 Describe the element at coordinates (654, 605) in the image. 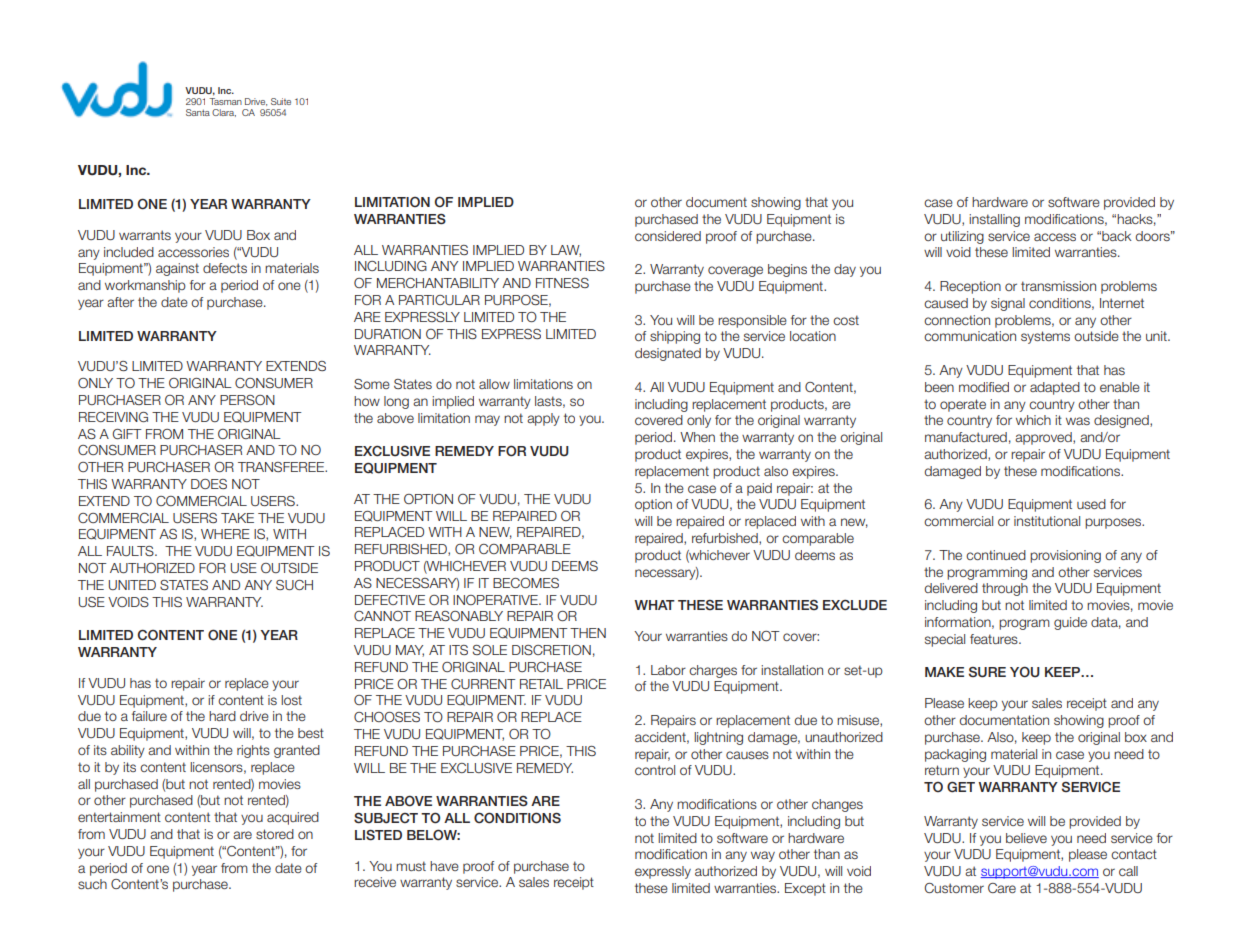

I see `WHAT` at that location.
